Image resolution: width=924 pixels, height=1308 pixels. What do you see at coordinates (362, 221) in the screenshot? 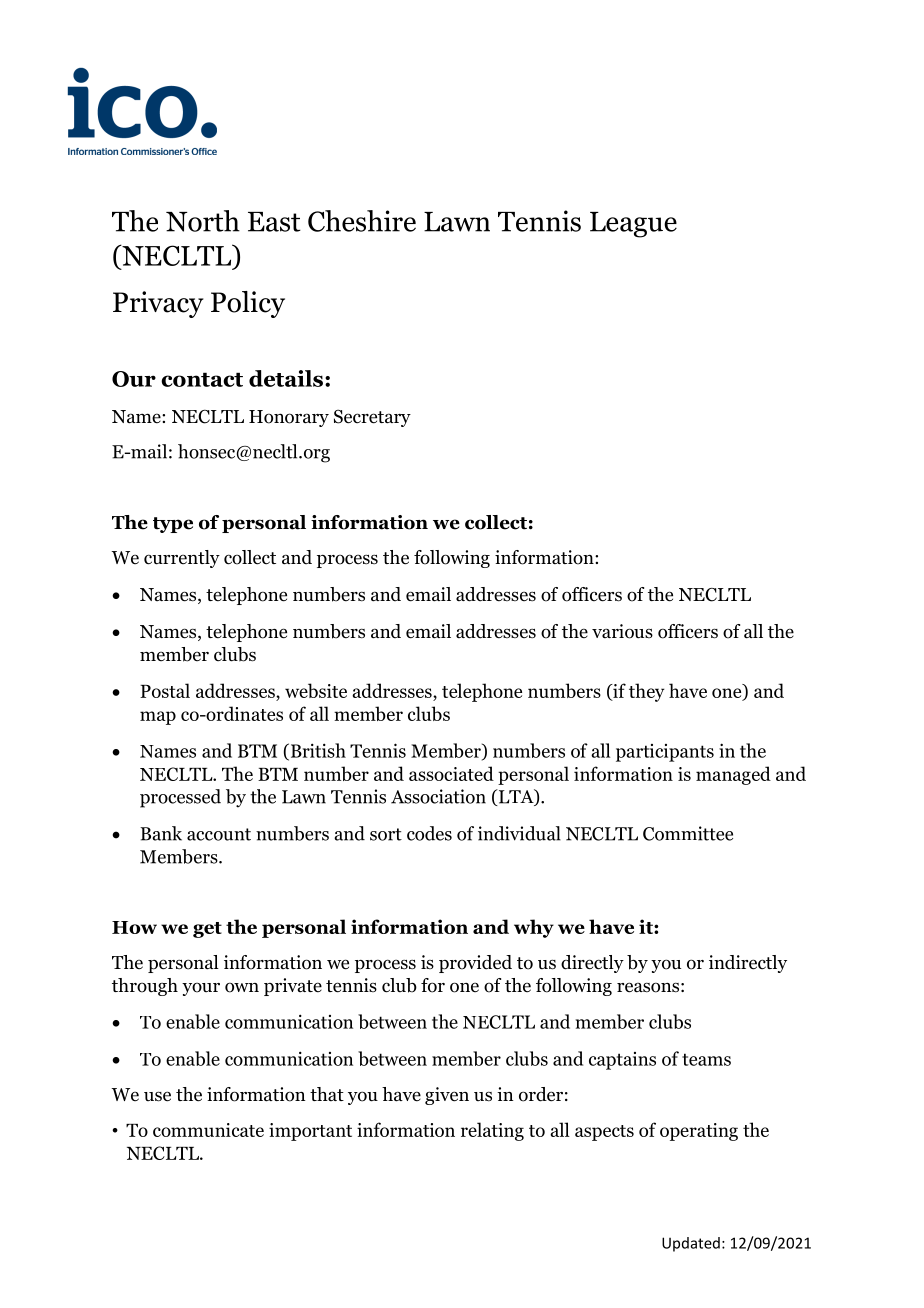
I see `Cheshire` at bounding box center [362, 221].
